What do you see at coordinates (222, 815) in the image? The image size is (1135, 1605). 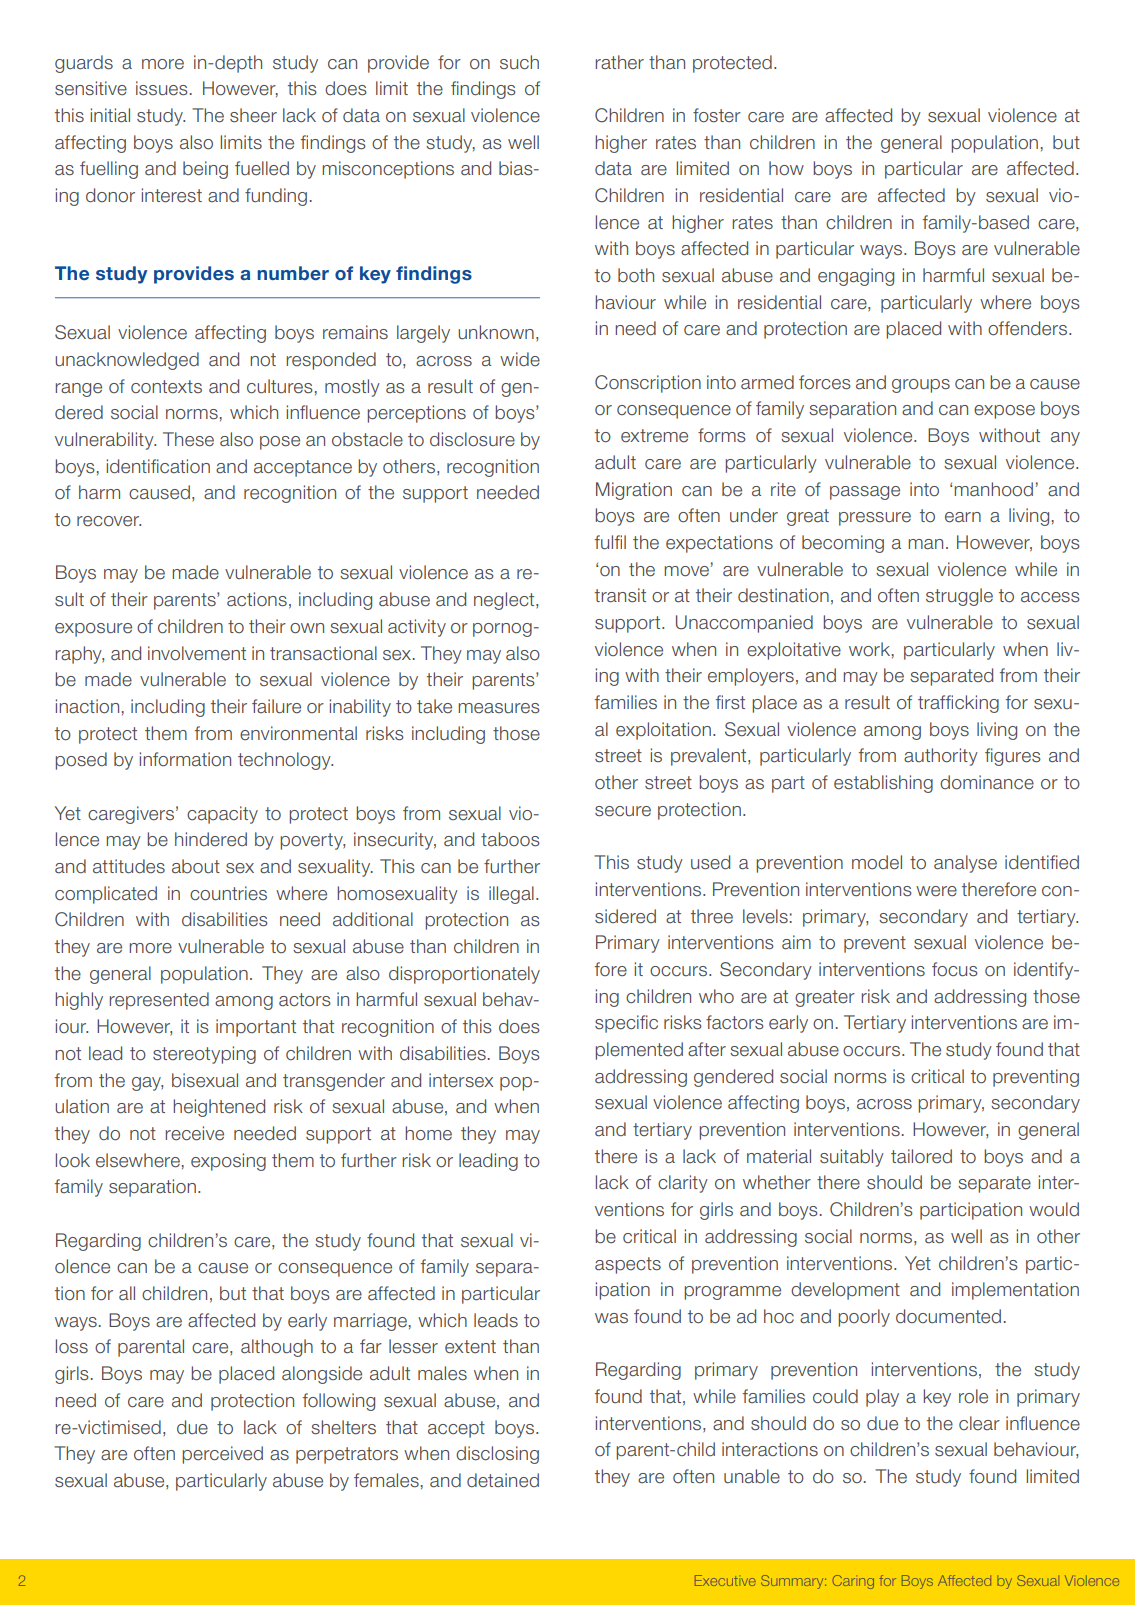 I see `capacity` at bounding box center [222, 815].
